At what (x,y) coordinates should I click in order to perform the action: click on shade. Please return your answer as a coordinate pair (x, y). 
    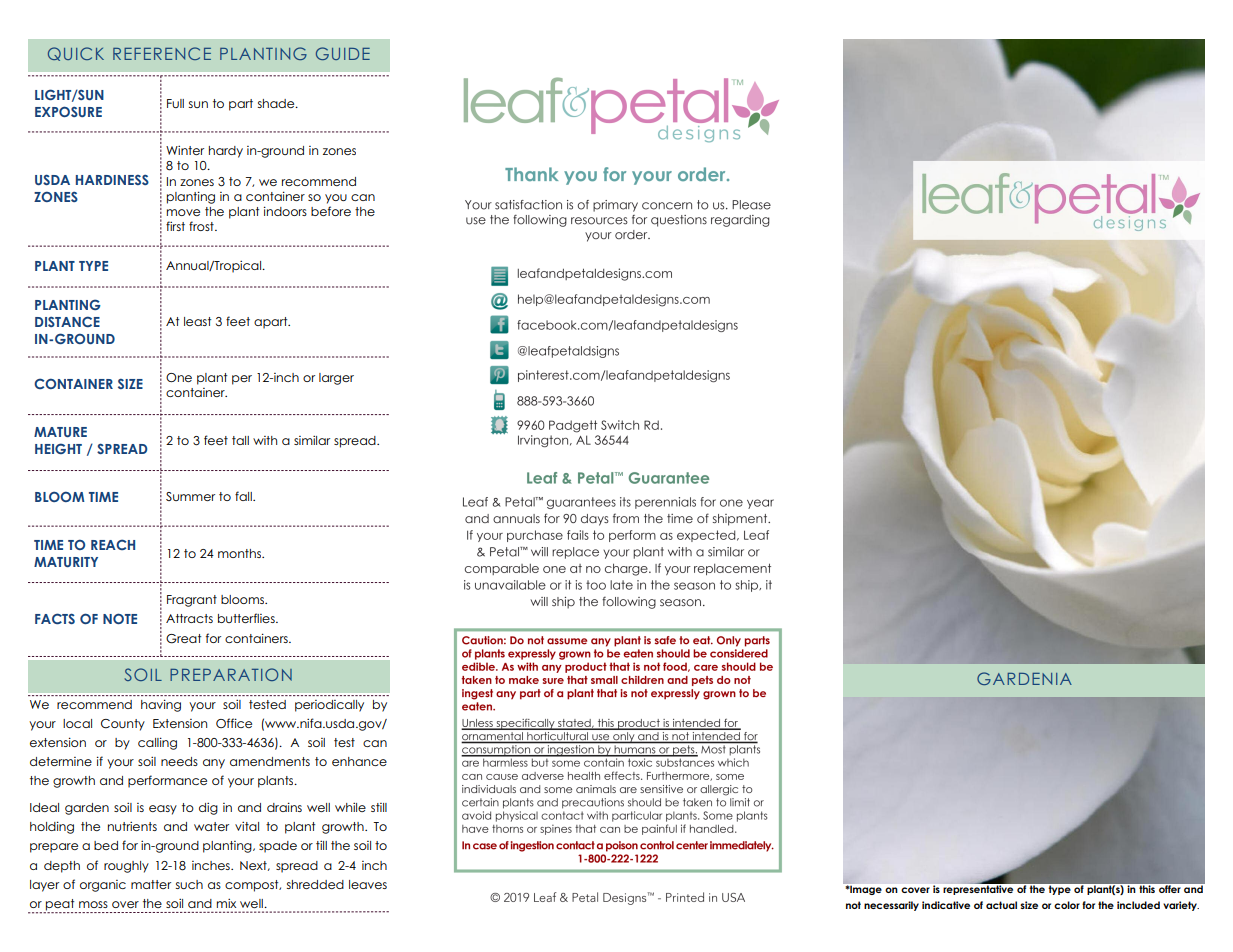
    Looking at the image, I should click on (277, 103).
